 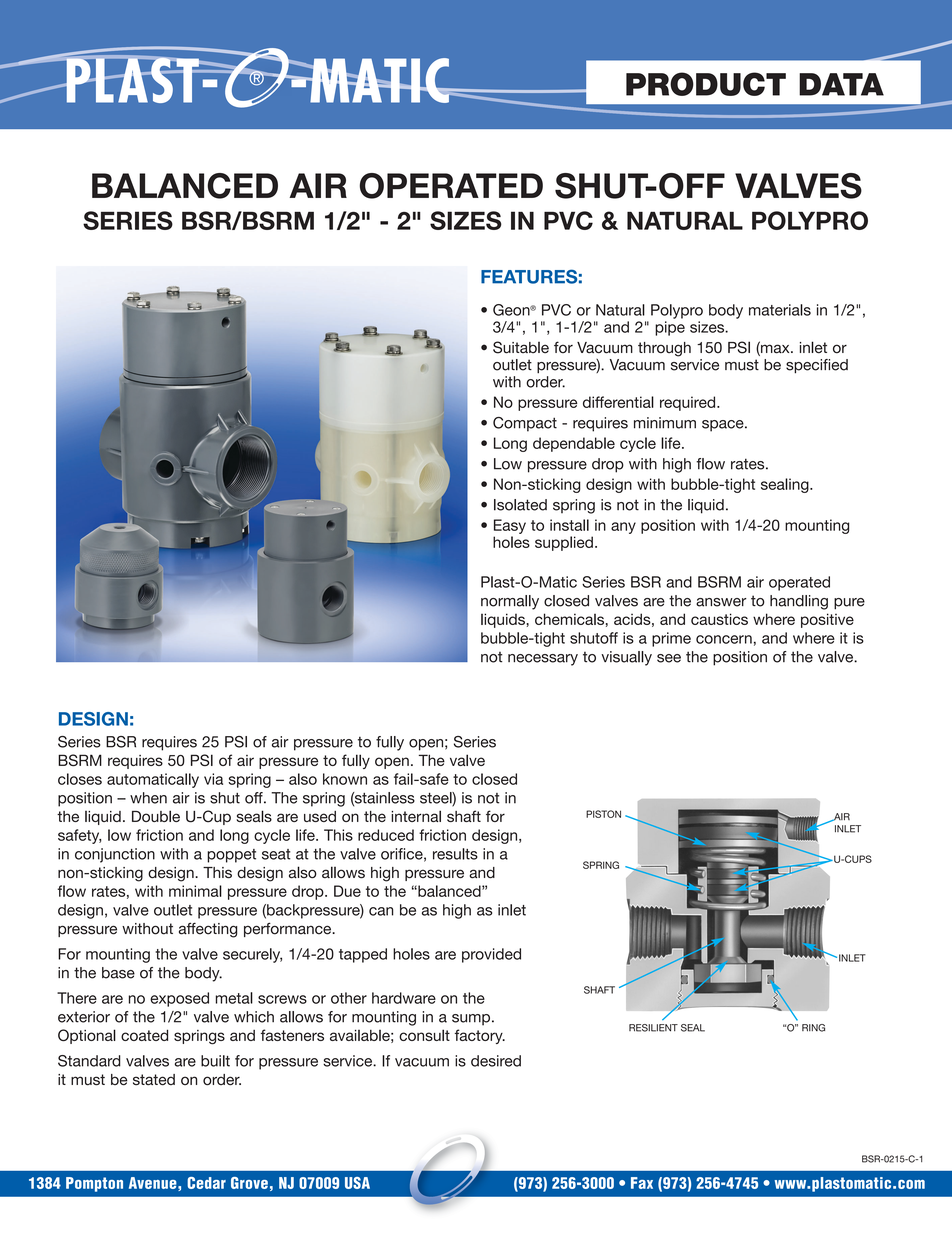 What do you see at coordinates (574, 444) in the screenshot?
I see `dependable` at bounding box center [574, 444].
